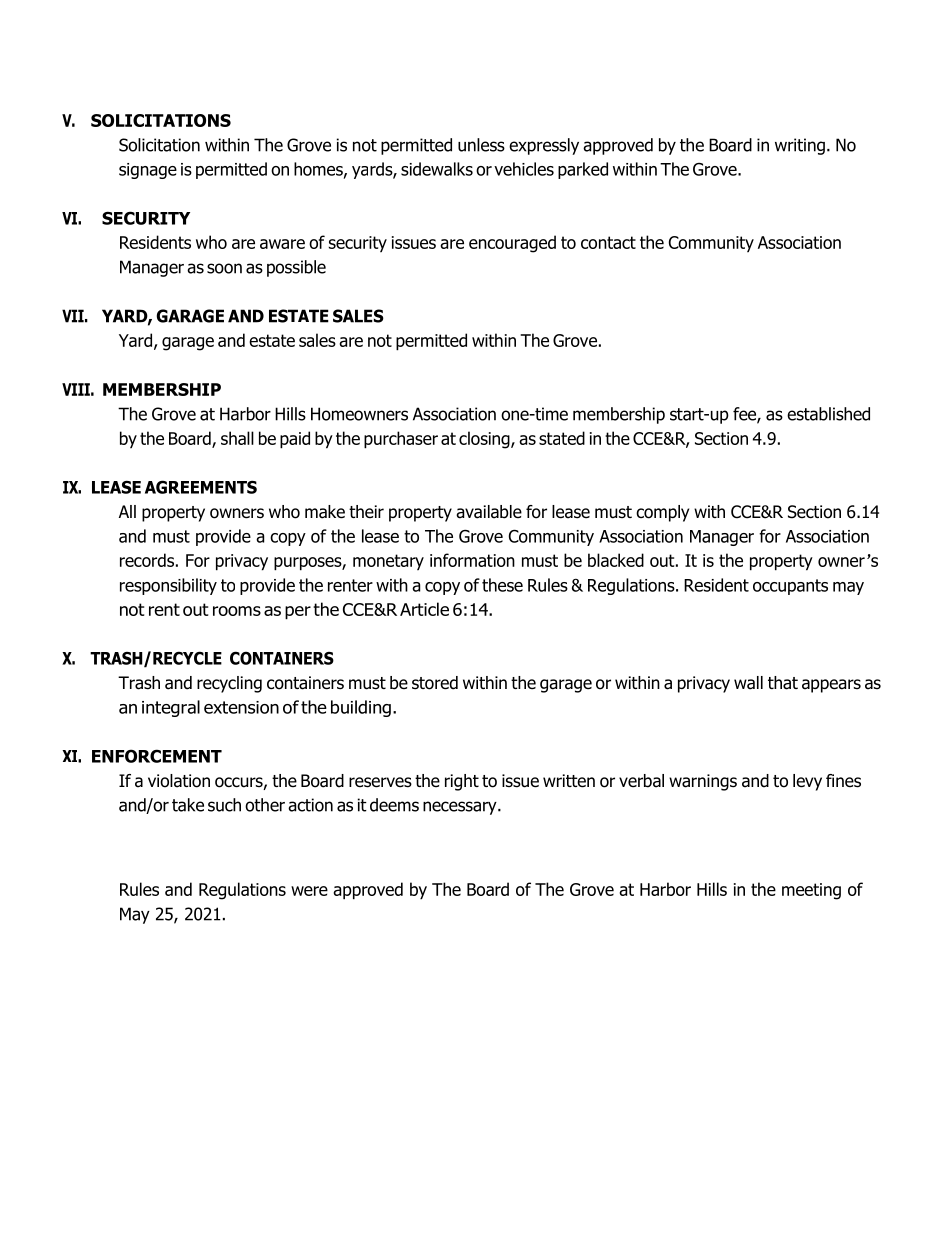  Describe the element at coordinates (424, 609) in the image. I see `Article` at that location.
